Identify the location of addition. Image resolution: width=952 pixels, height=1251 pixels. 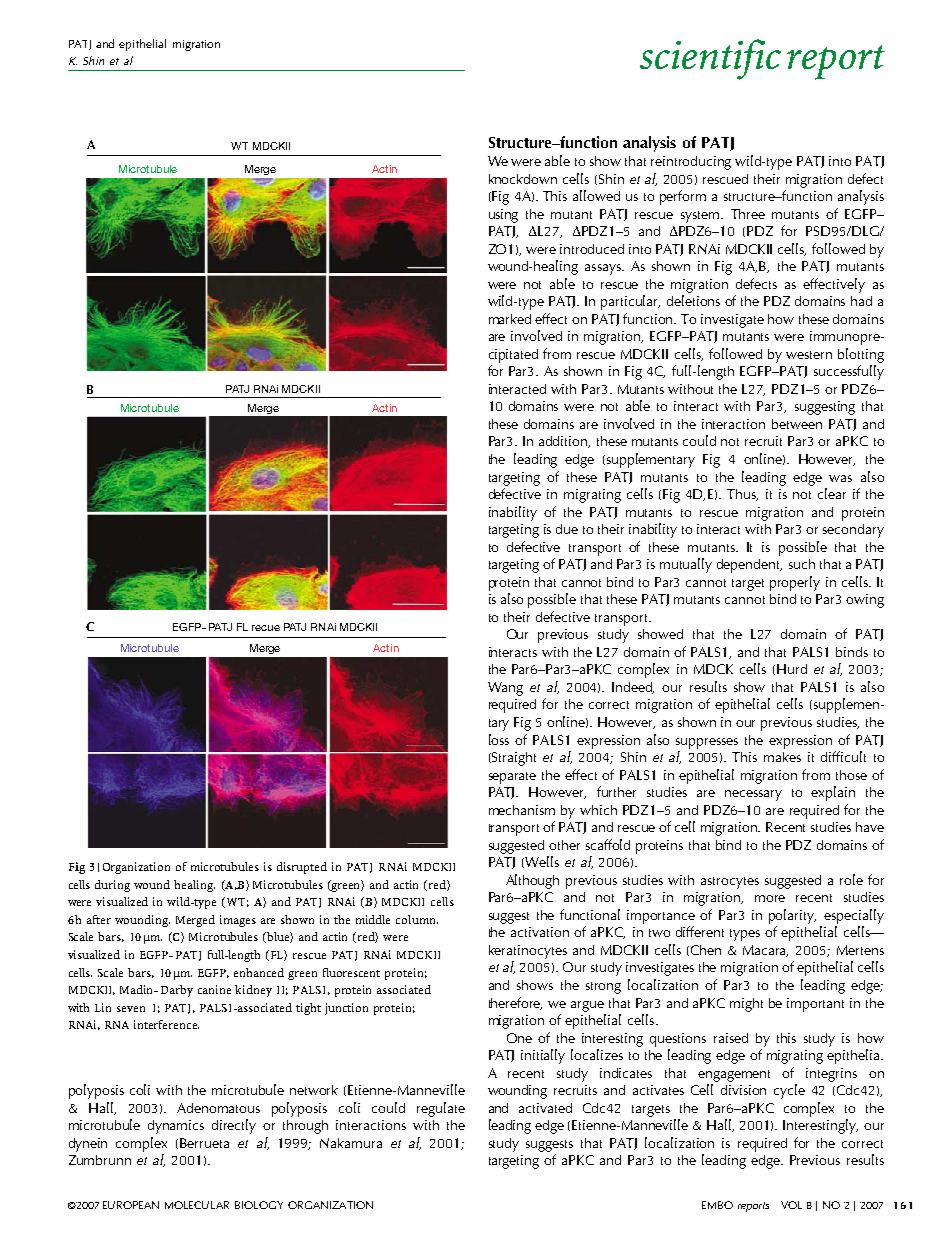
(564, 442).
